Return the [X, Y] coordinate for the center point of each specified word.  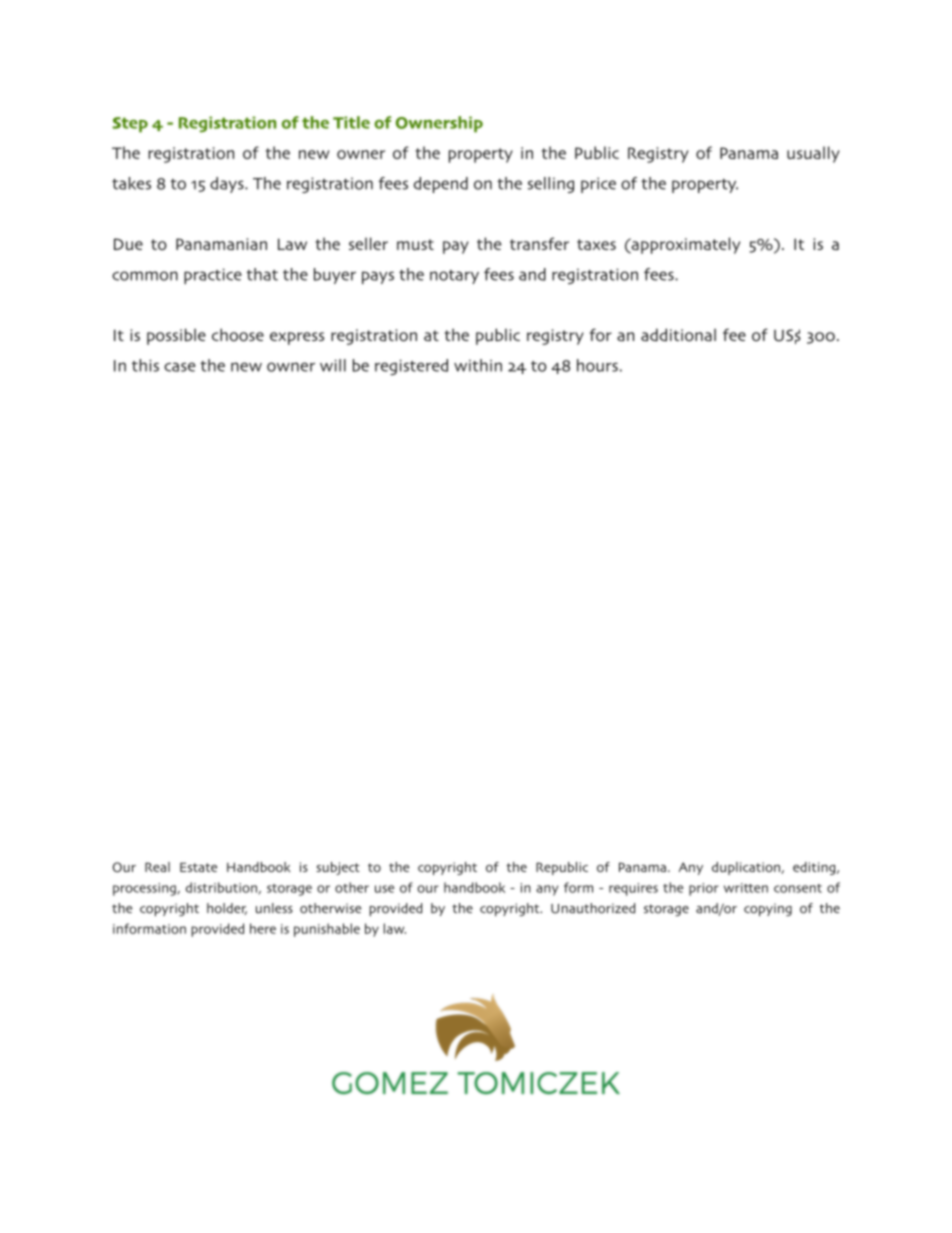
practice [213, 276]
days [228, 185]
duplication [747, 868]
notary [454, 277]
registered [411, 367]
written [746, 888]
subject [338, 868]
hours [597, 365]
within [478, 365]
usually [813, 154]
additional [678, 335]
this [145, 365]
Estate [198, 867]
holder [227, 909]
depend [441, 185]
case [180, 367]
